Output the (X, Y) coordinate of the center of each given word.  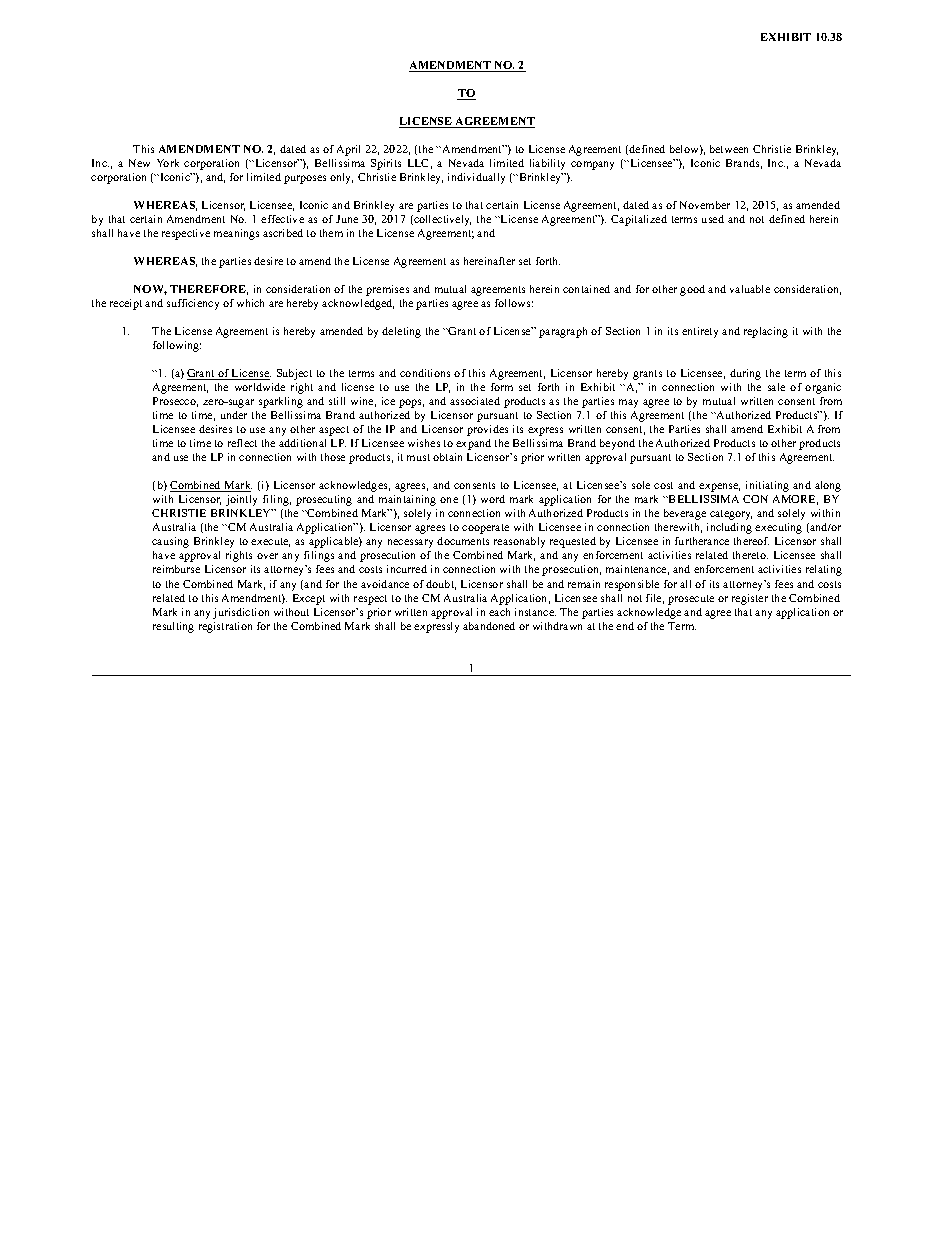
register (750, 599)
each (499, 612)
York (168, 163)
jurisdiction (241, 613)
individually (476, 178)
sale (776, 387)
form (502, 387)
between (729, 149)
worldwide (260, 387)
